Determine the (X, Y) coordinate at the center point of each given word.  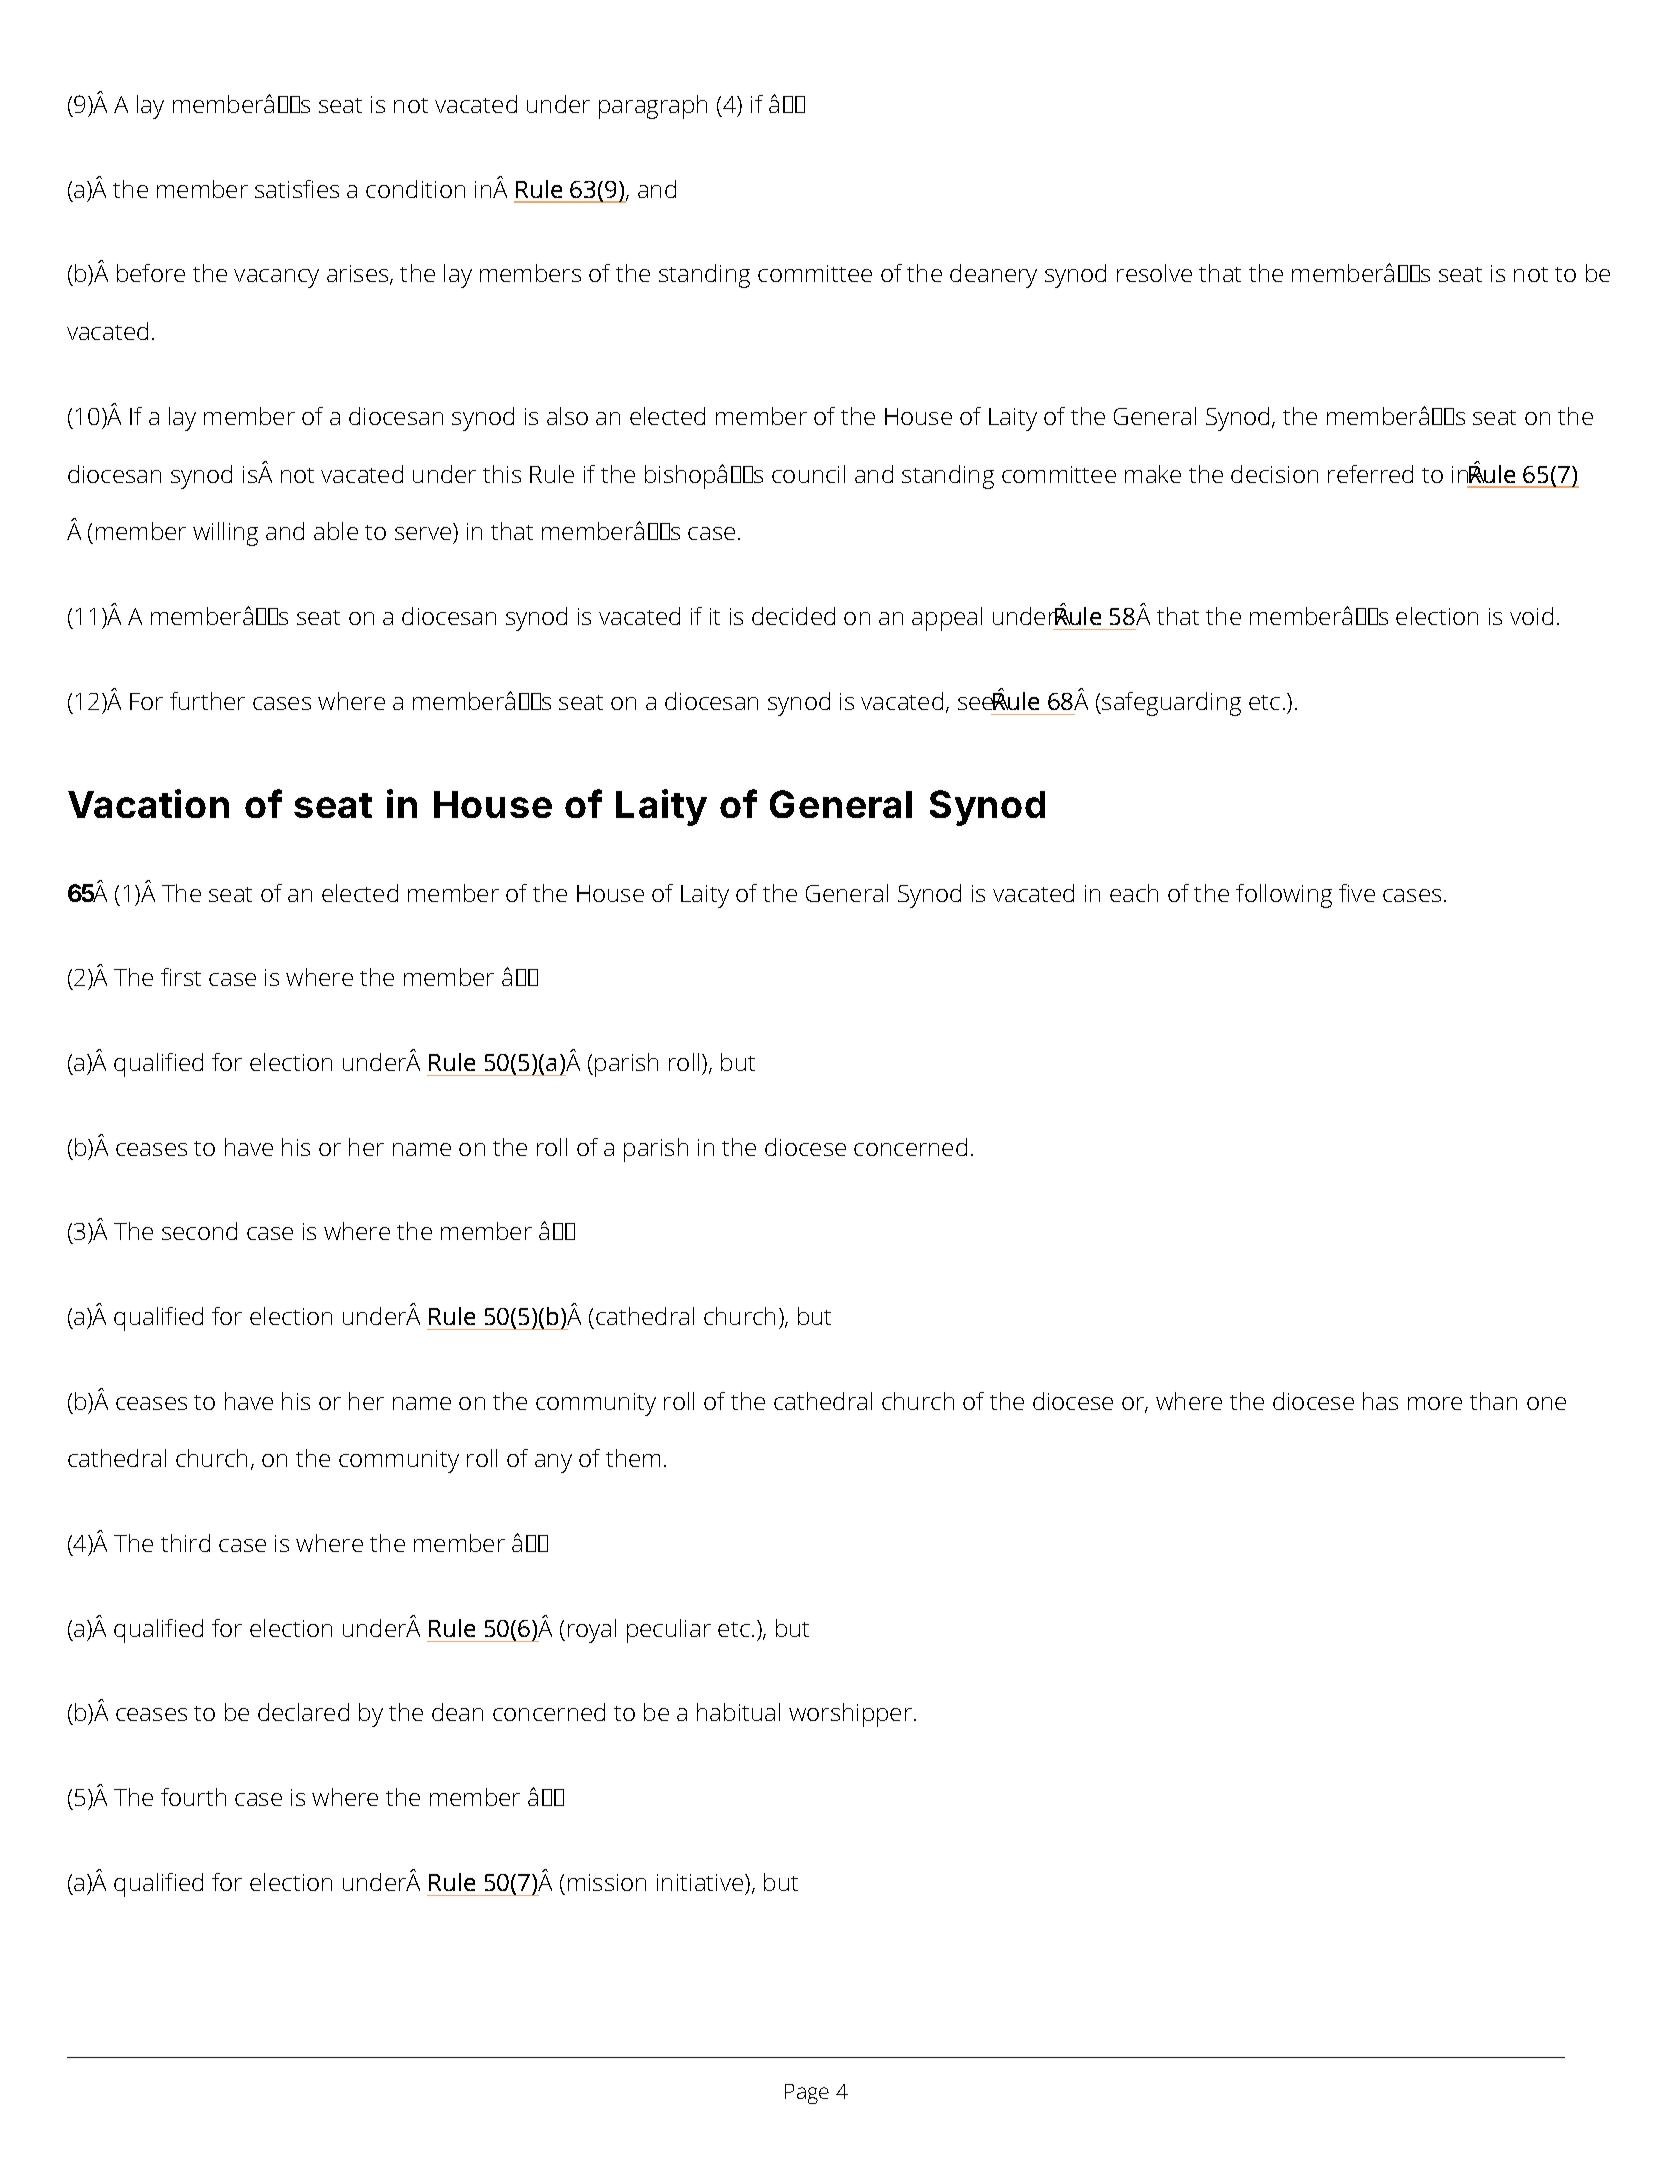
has (1380, 1401)
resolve (1154, 273)
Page (807, 2094)
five (1357, 893)
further (207, 701)
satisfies (297, 189)
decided (793, 616)
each (1134, 893)
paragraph (653, 107)
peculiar (669, 1631)
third (185, 1543)
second (199, 1231)
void (1531, 616)
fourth (193, 1797)
